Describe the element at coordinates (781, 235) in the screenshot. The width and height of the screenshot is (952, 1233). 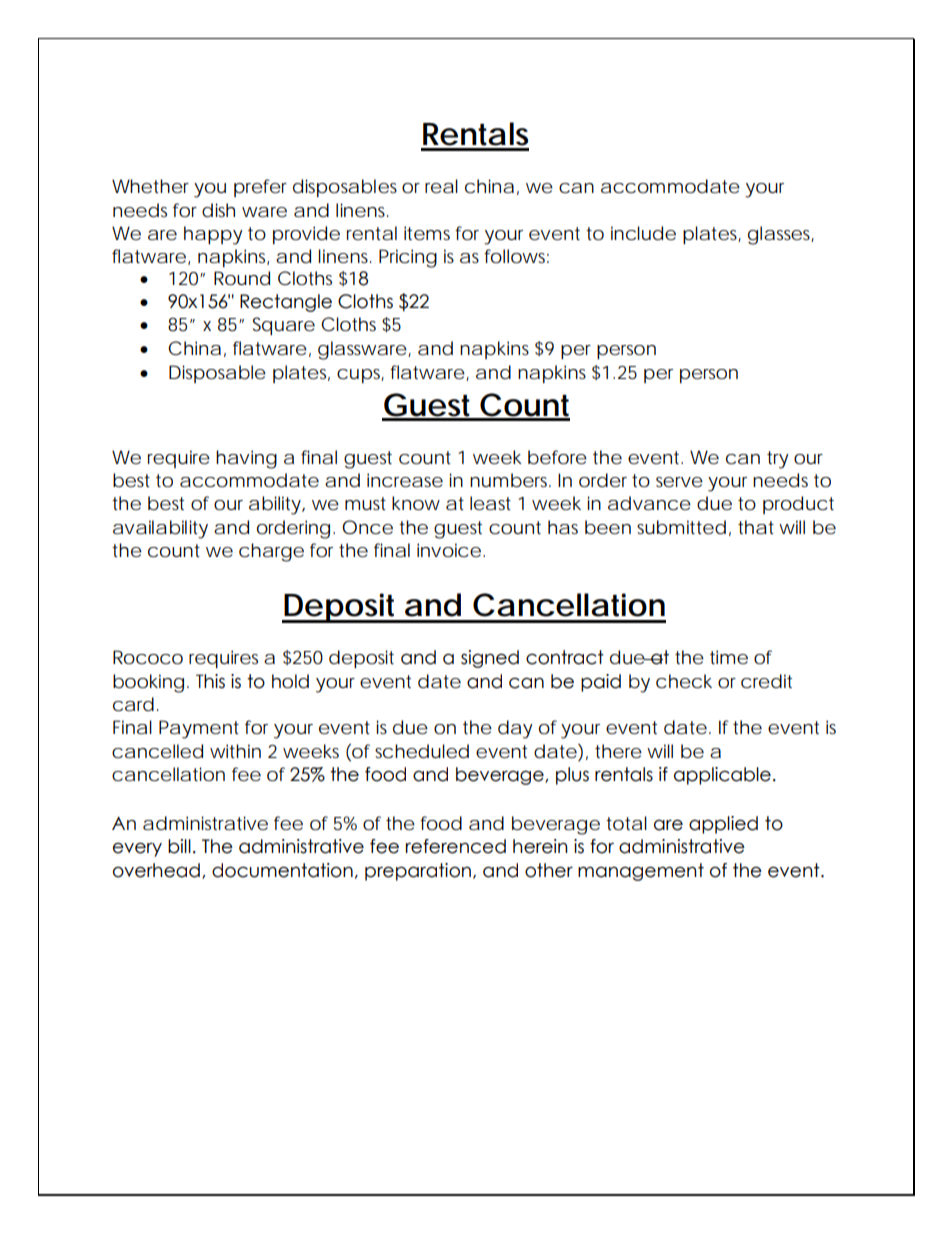
I see `glasses` at that location.
